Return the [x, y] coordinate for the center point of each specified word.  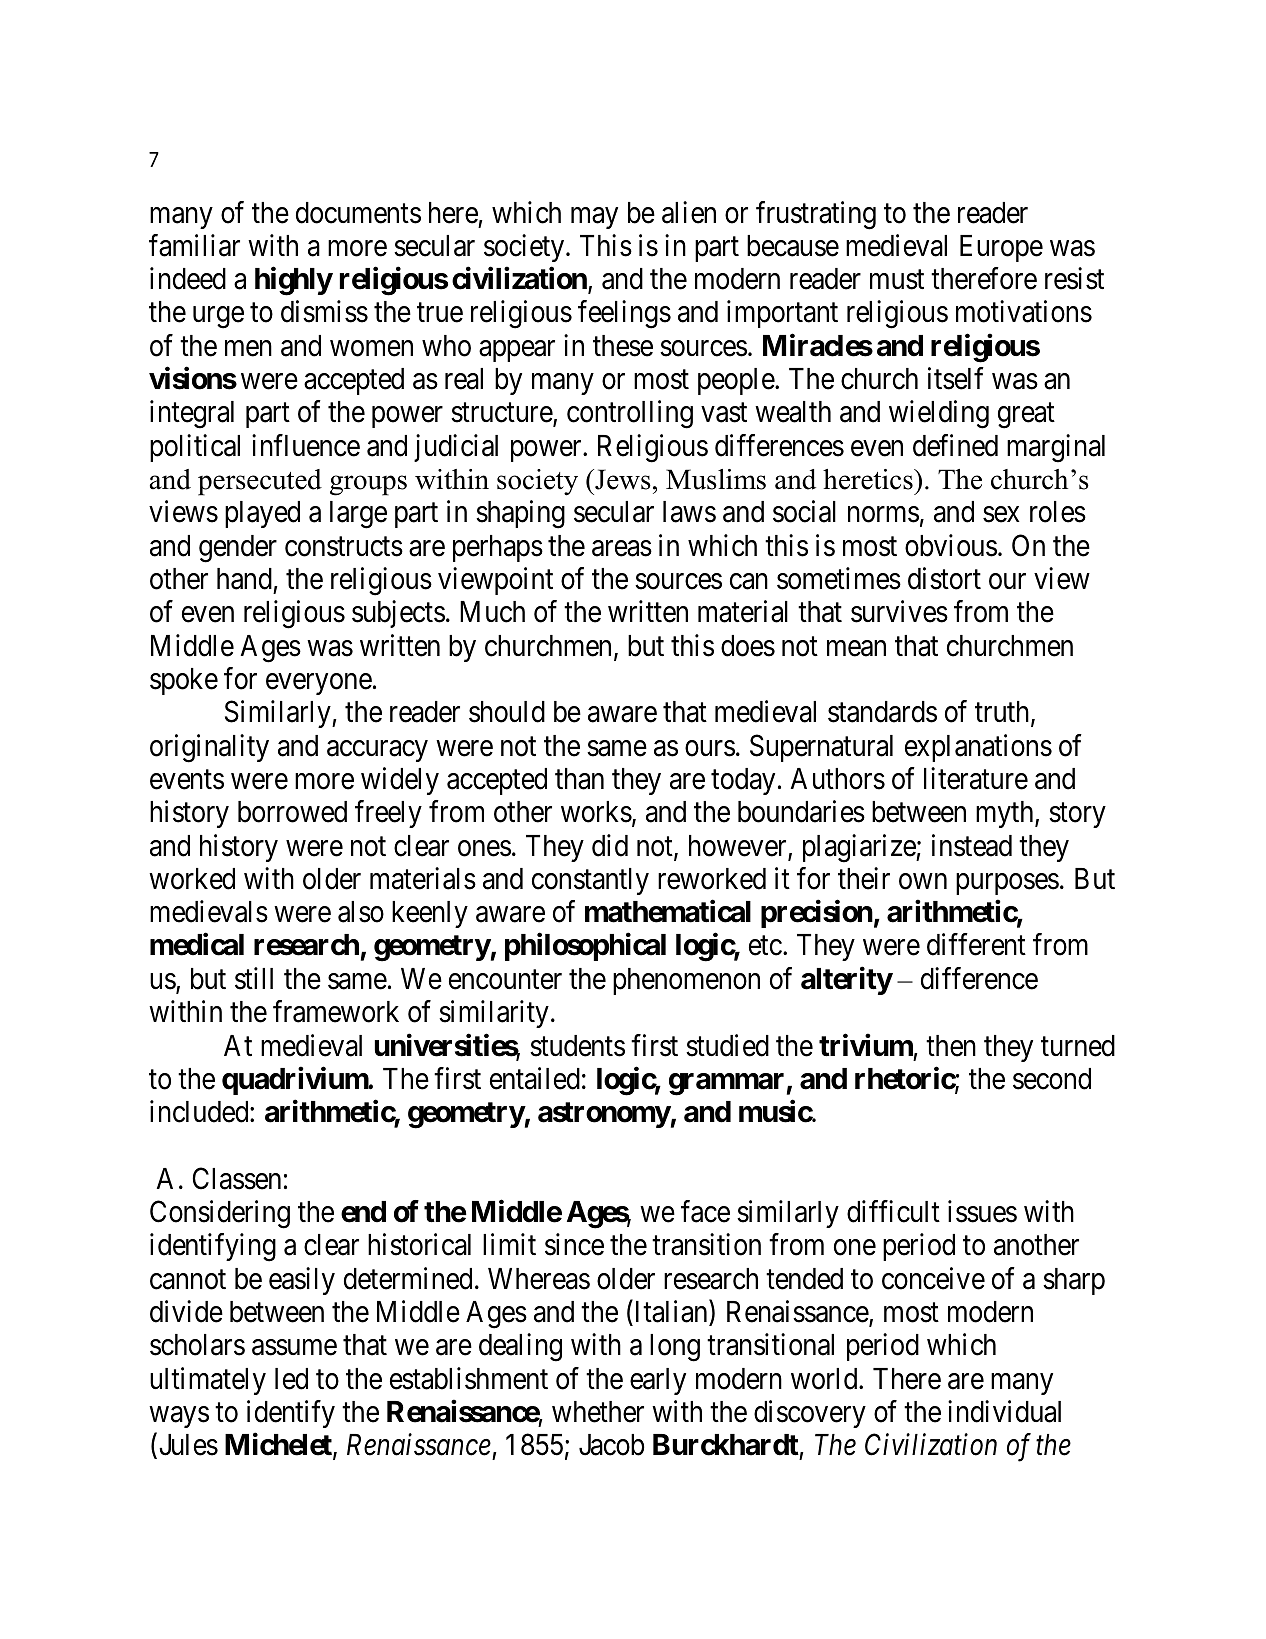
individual [1004, 1411]
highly [294, 281]
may [594, 218]
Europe [1001, 248]
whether [598, 1412]
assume [294, 1348]
